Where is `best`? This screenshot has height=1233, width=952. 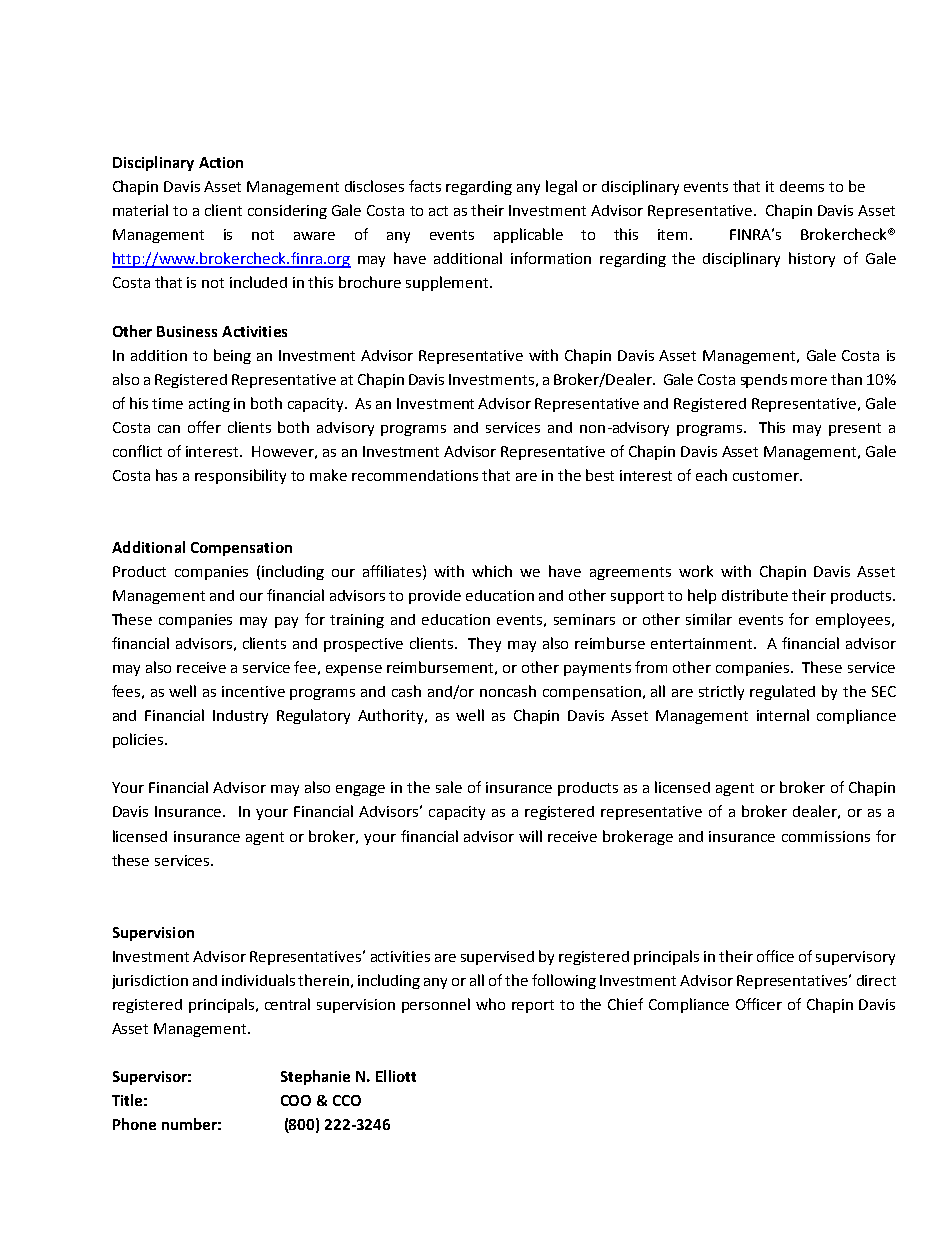
best is located at coordinates (600, 475).
